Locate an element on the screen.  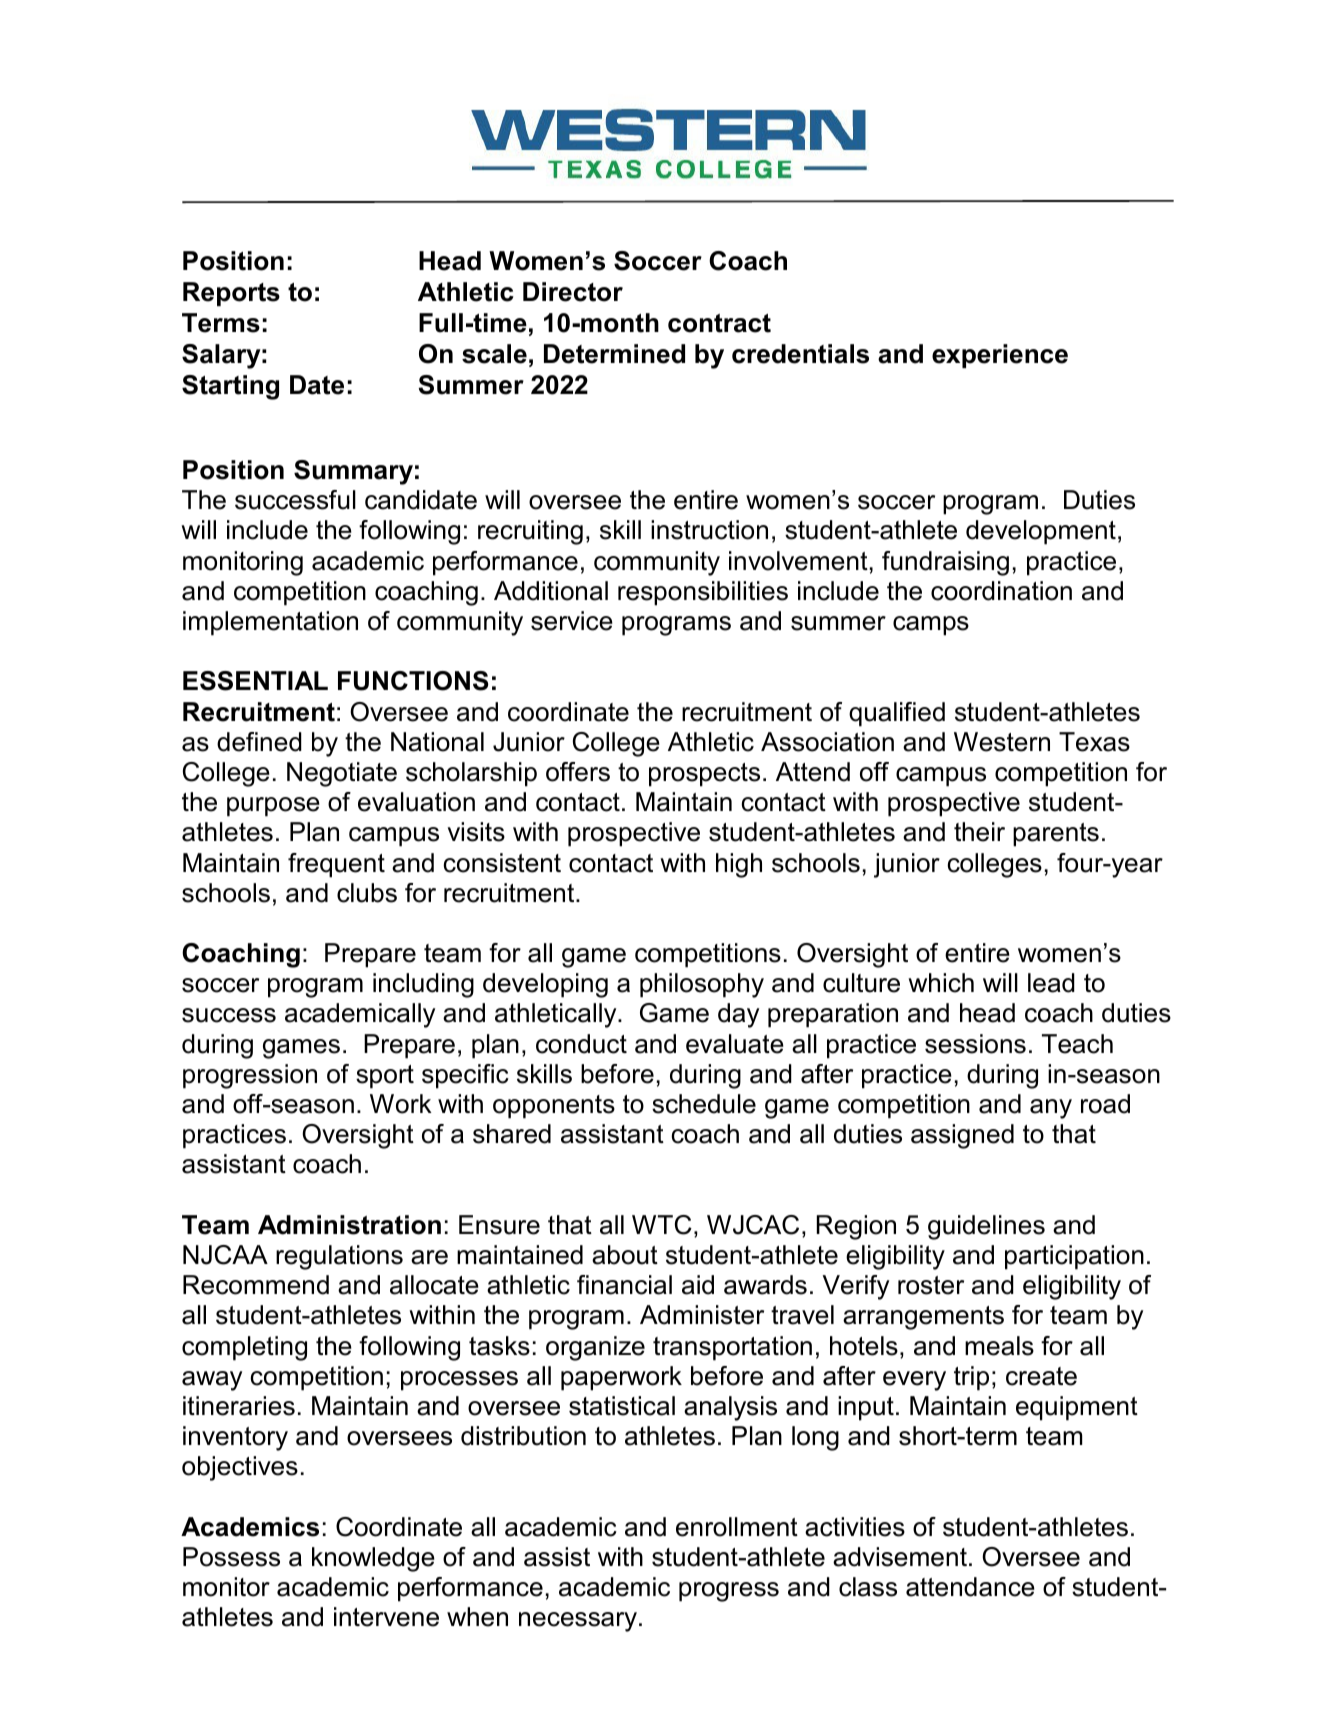
Reports is located at coordinates (231, 294).
